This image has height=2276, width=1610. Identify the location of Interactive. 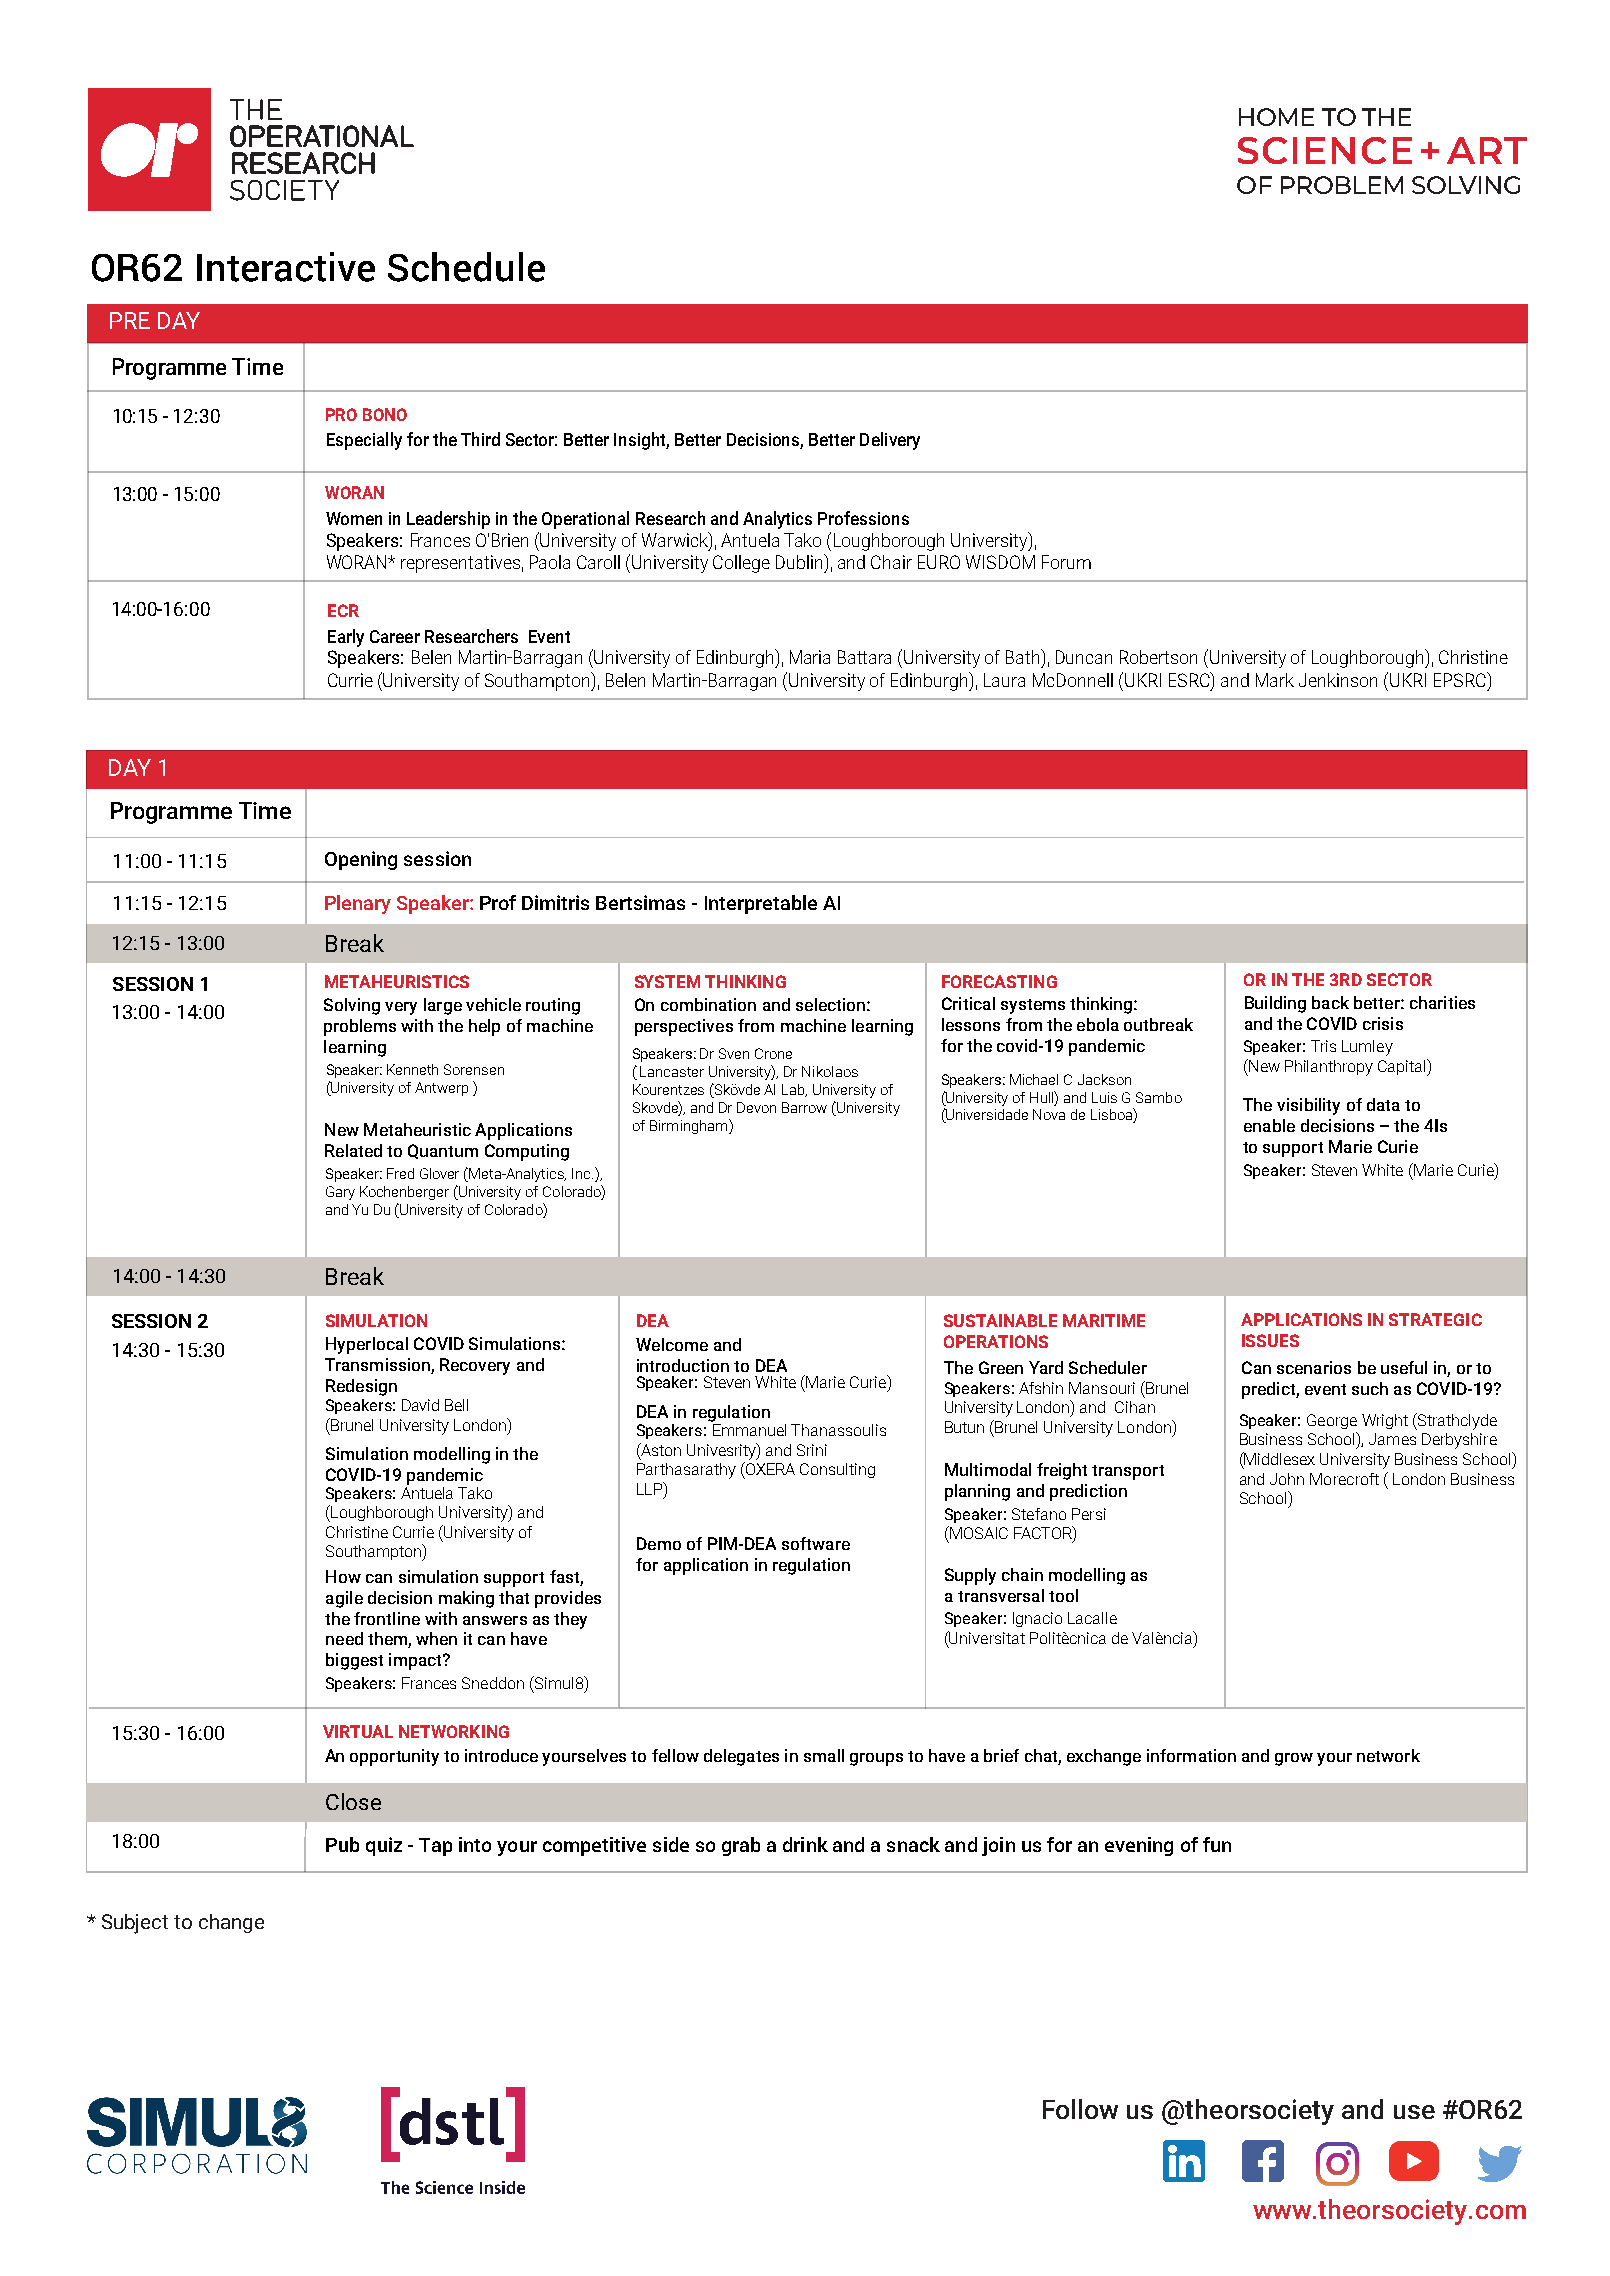
(286, 267).
